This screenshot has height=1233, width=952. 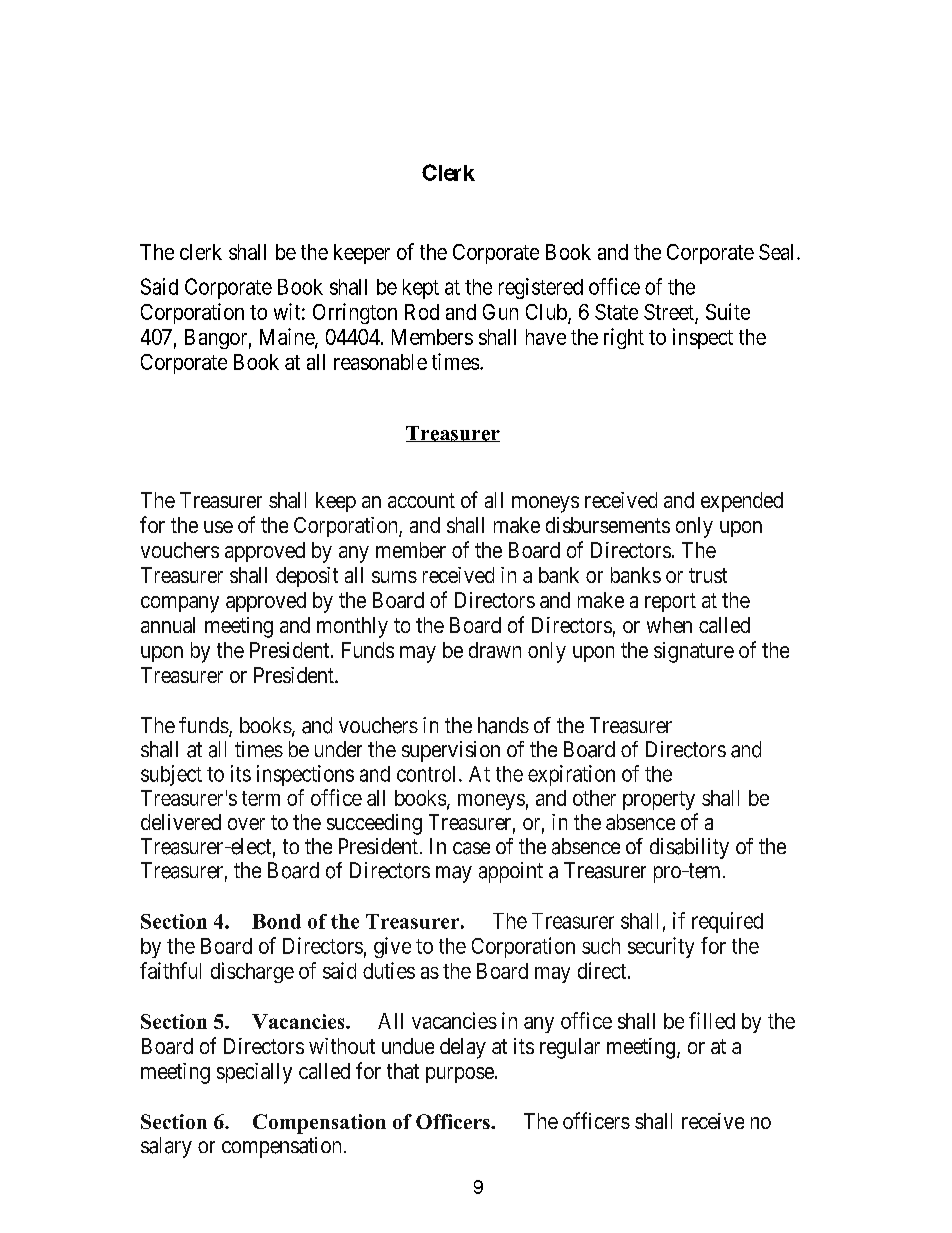 I want to click on appoint, so click(x=511, y=872).
